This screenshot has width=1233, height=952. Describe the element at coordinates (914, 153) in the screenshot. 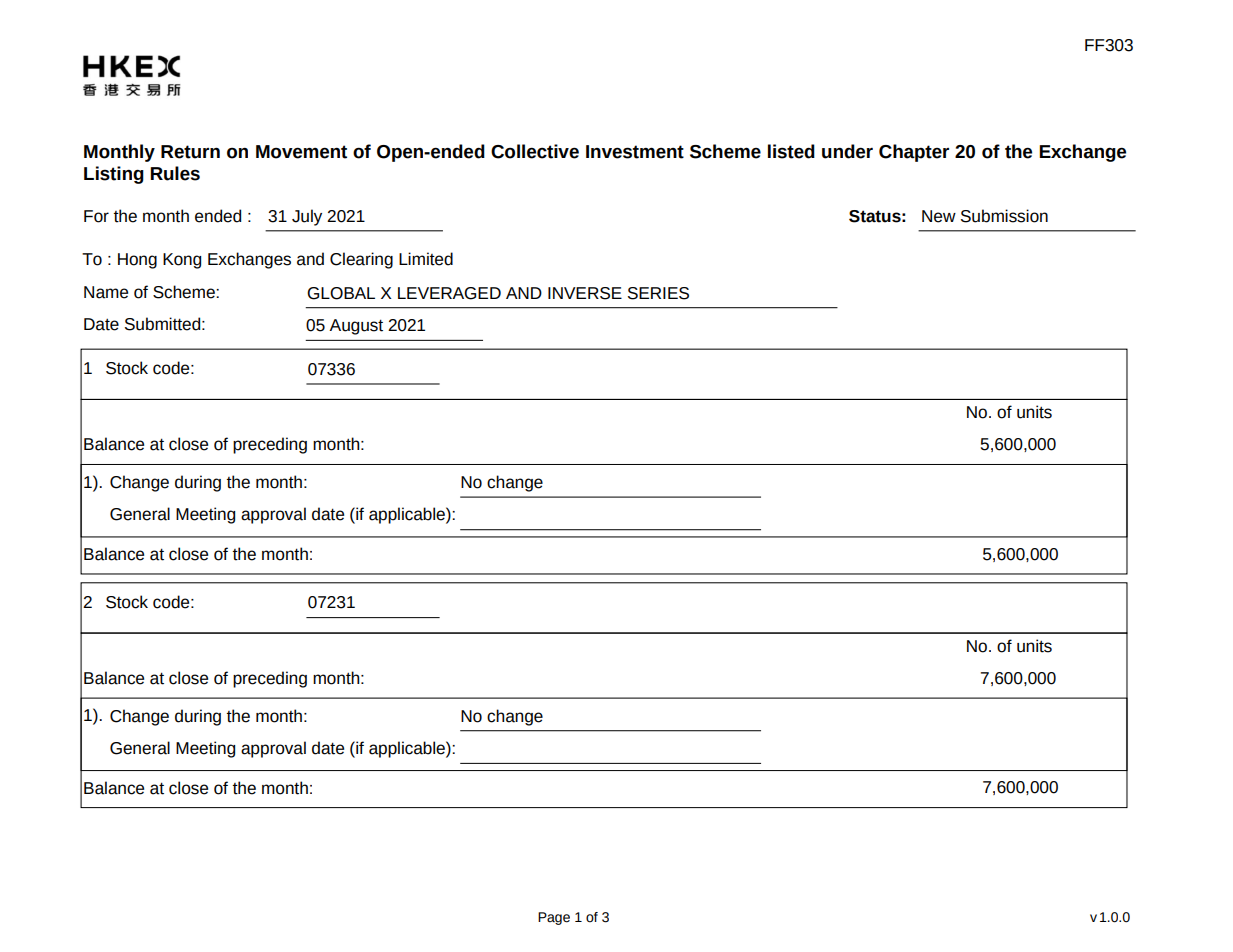

I see `Chapter` at that location.
